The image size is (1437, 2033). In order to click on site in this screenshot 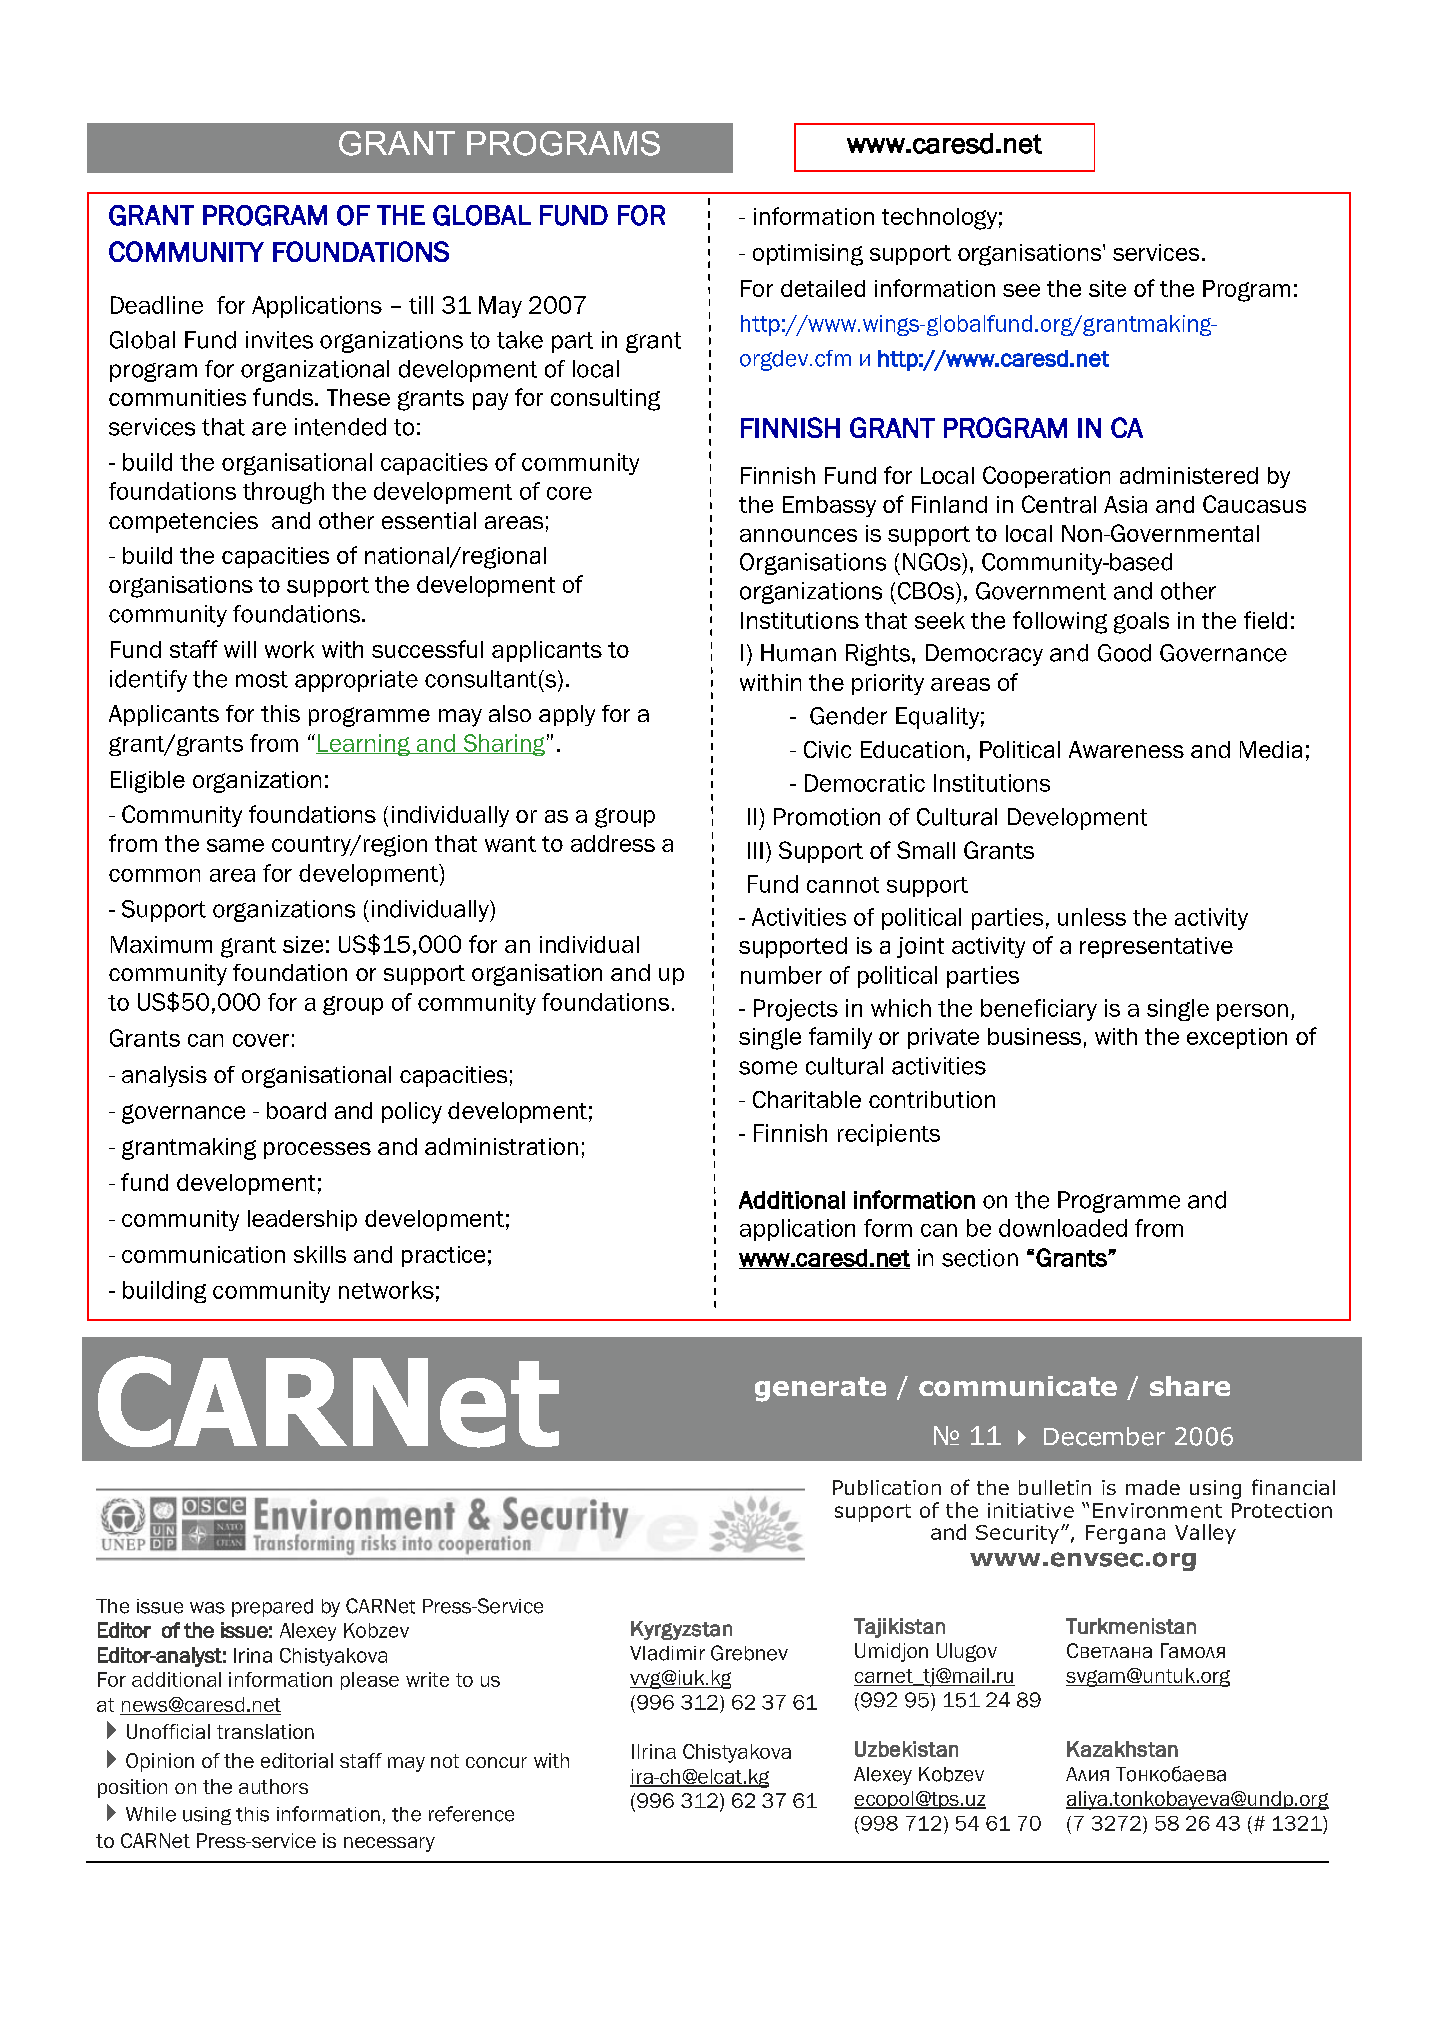, I will do `click(1107, 288)`.
